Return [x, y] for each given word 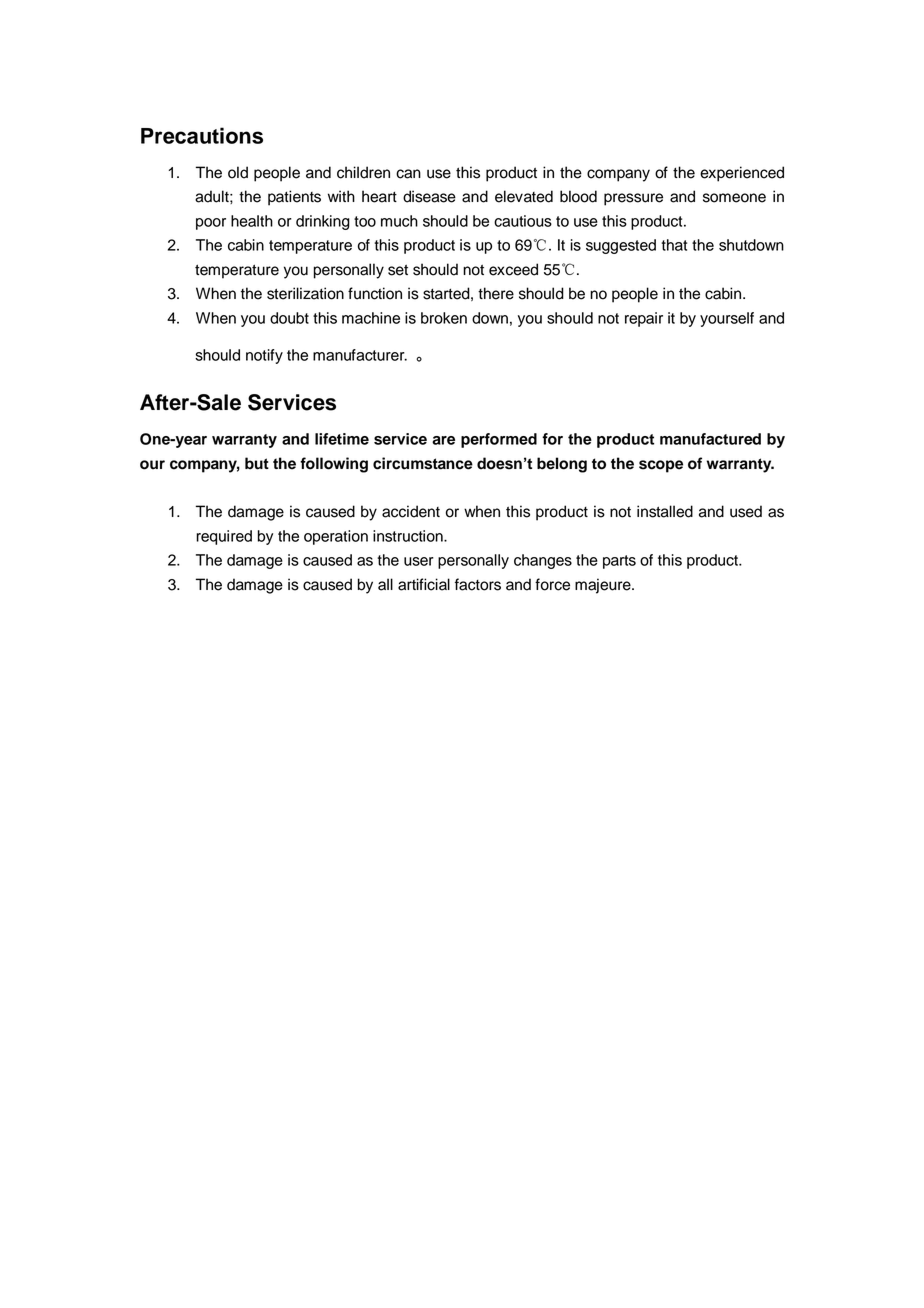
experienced [742, 174]
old [238, 172]
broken [444, 318]
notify [264, 356]
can [408, 174]
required [224, 537]
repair [644, 319]
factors [478, 584]
